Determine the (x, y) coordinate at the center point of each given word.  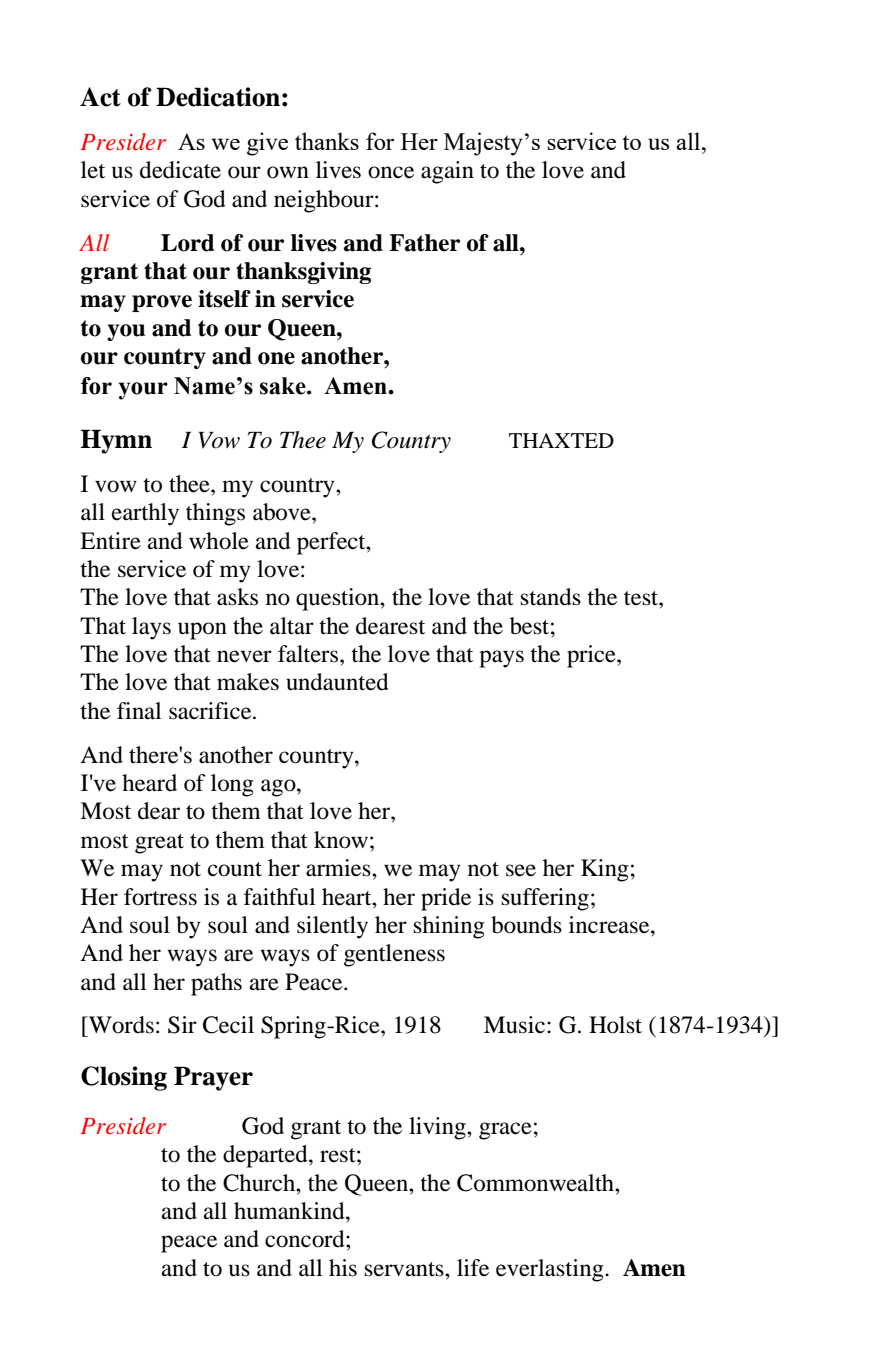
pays (501, 659)
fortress (160, 897)
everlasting (551, 1270)
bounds (526, 925)
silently (332, 927)
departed (266, 1156)
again (447, 172)
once (391, 172)
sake (284, 386)
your (143, 391)
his (343, 1268)
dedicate (180, 170)
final (139, 711)
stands (551, 597)
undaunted (337, 682)
